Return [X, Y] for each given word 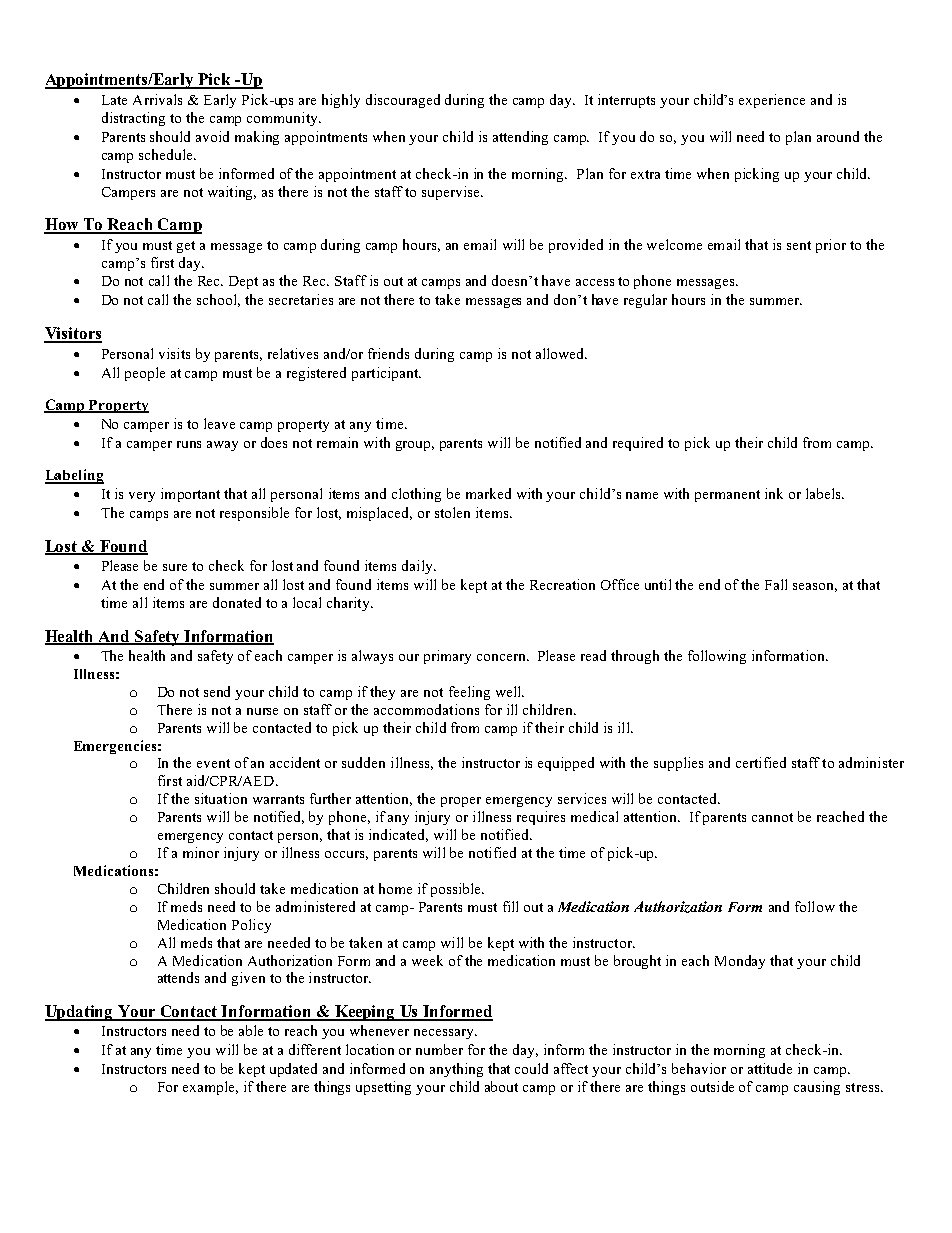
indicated [398, 835]
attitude [770, 1068]
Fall [776, 584]
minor [201, 852]
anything [456, 1070]
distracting [133, 119]
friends [388, 353]
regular [645, 301]
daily [418, 567]
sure [175, 567]
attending [520, 138]
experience [772, 101]
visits [174, 353]
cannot [772, 817]
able [251, 1030]
